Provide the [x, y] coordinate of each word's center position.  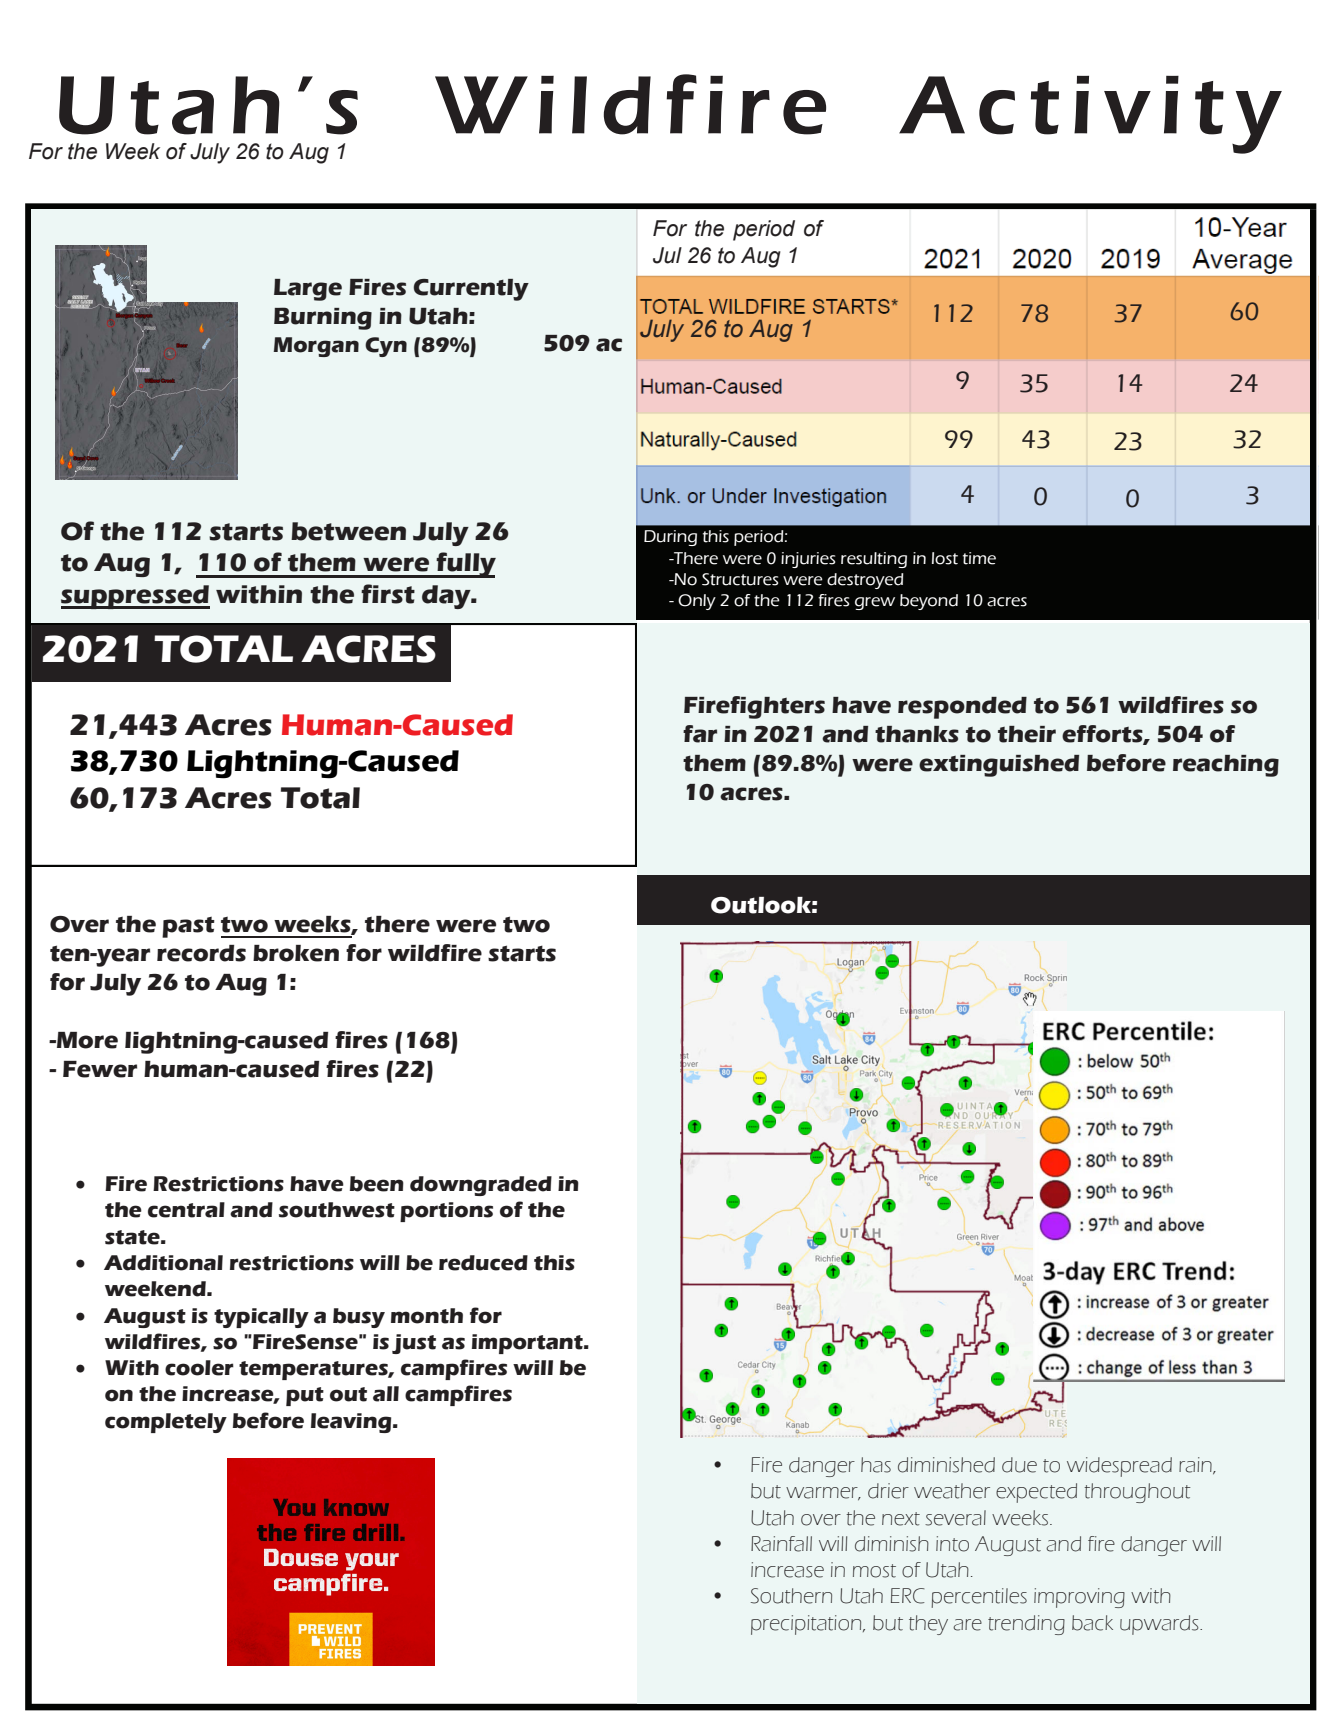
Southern [791, 1596]
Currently [471, 290]
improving [1079, 1598]
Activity [1090, 114]
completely [166, 1423]
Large [308, 290]
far [700, 734]
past [188, 927]
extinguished [999, 766]
